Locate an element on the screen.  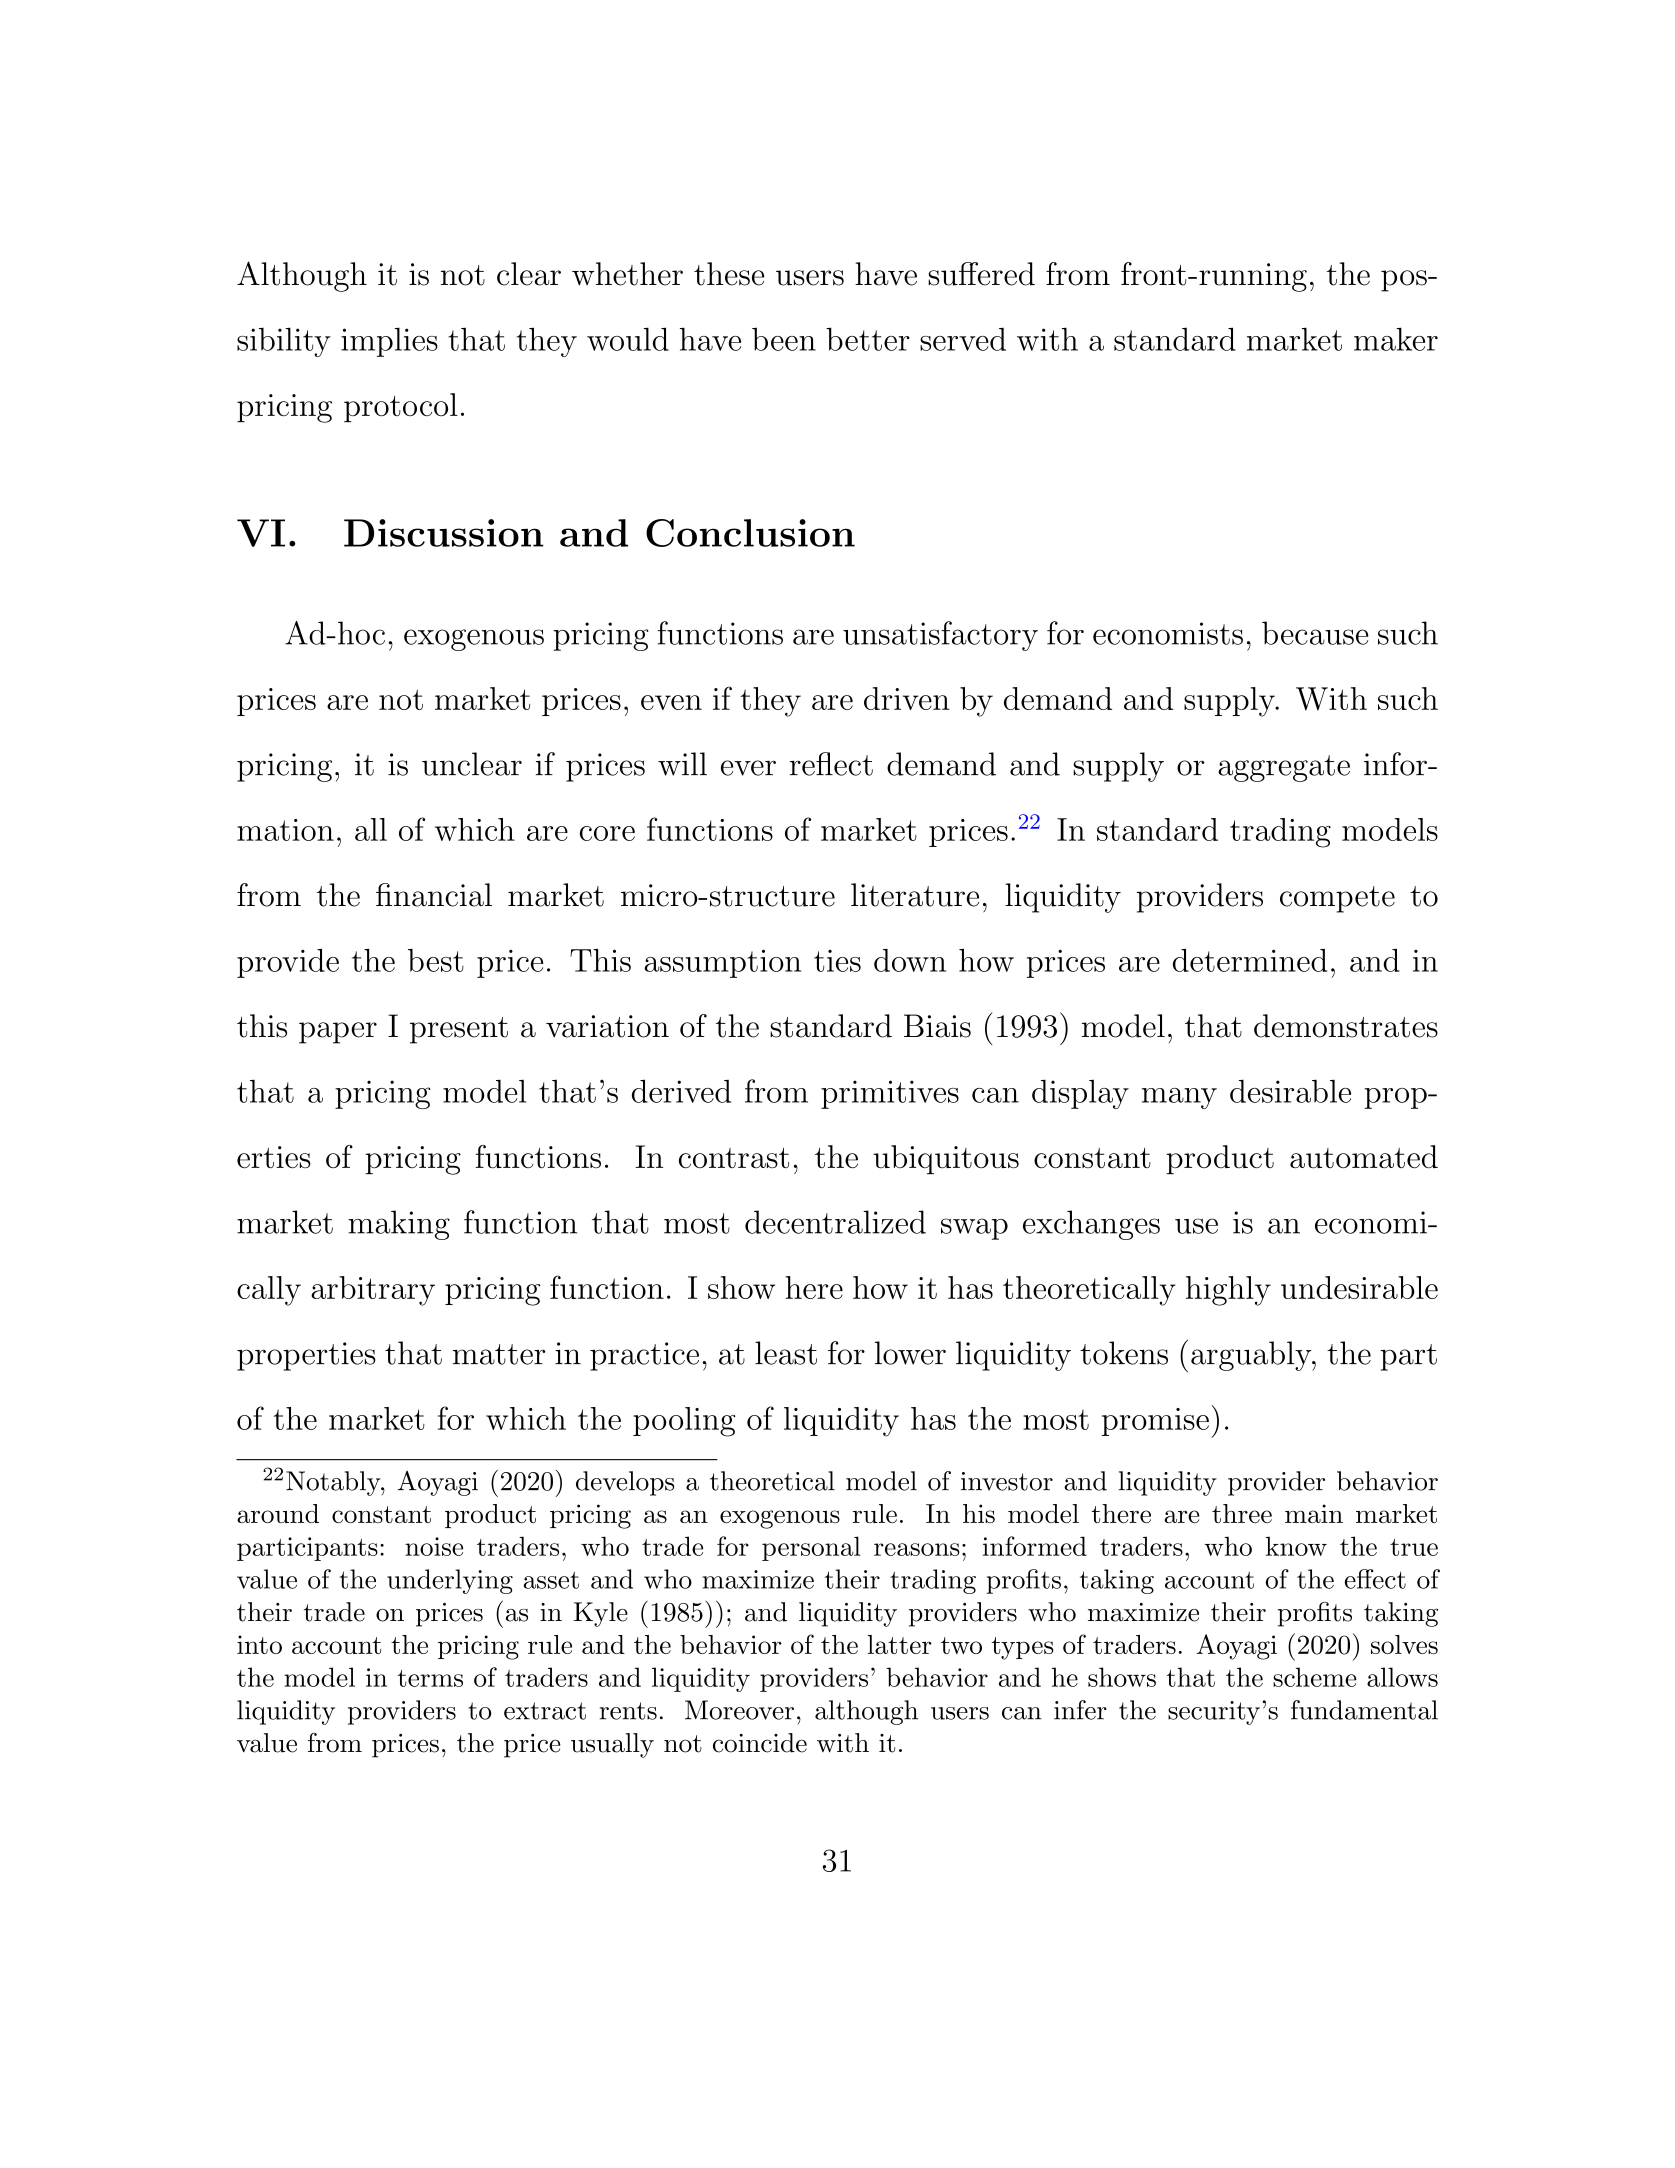
driven is located at coordinates (907, 698).
